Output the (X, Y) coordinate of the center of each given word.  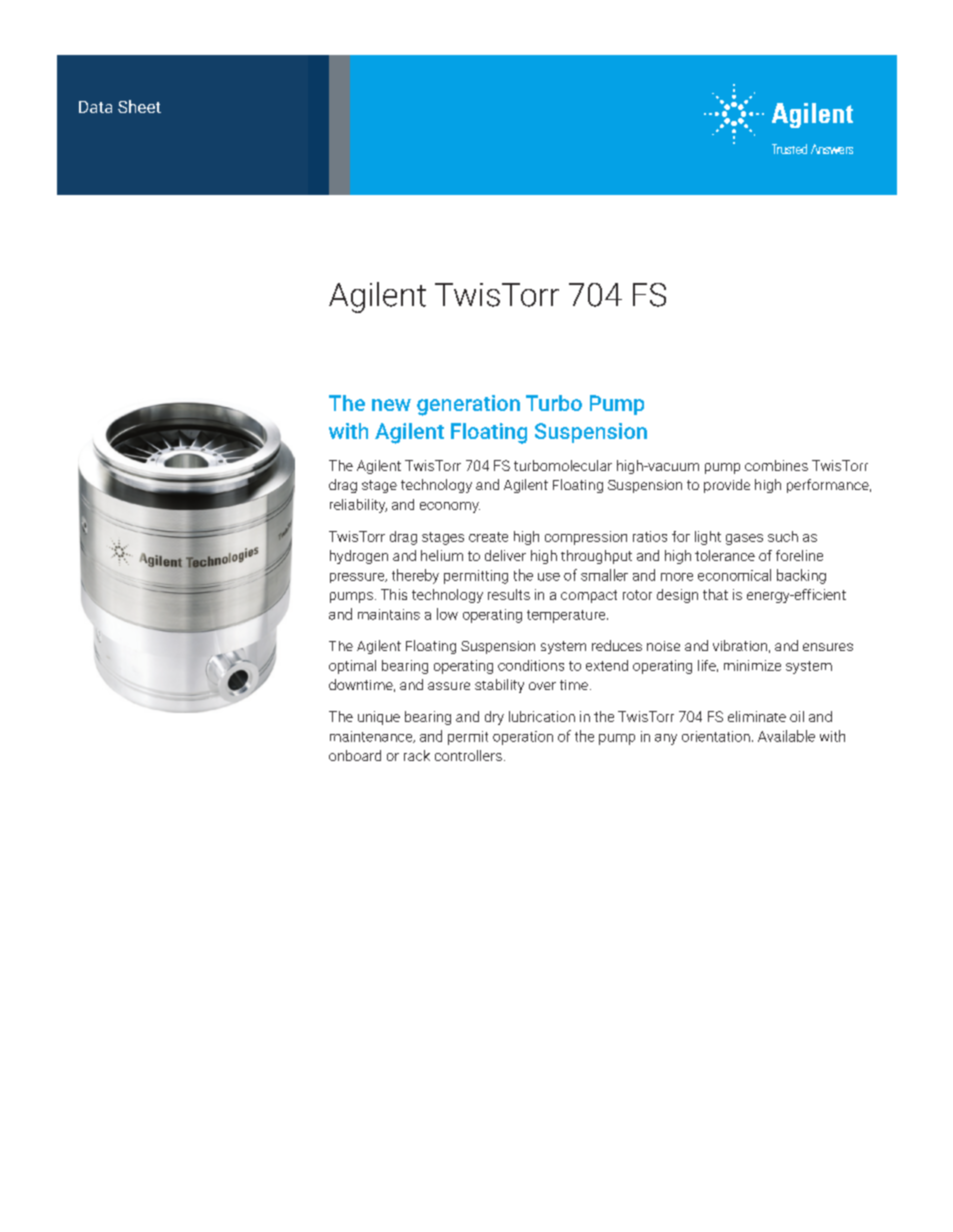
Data (95, 107)
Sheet (139, 106)
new (391, 405)
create (488, 537)
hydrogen (359, 557)
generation (468, 405)
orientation (716, 736)
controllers (468, 755)
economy (450, 507)
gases (744, 539)
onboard (355, 755)
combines (776, 465)
